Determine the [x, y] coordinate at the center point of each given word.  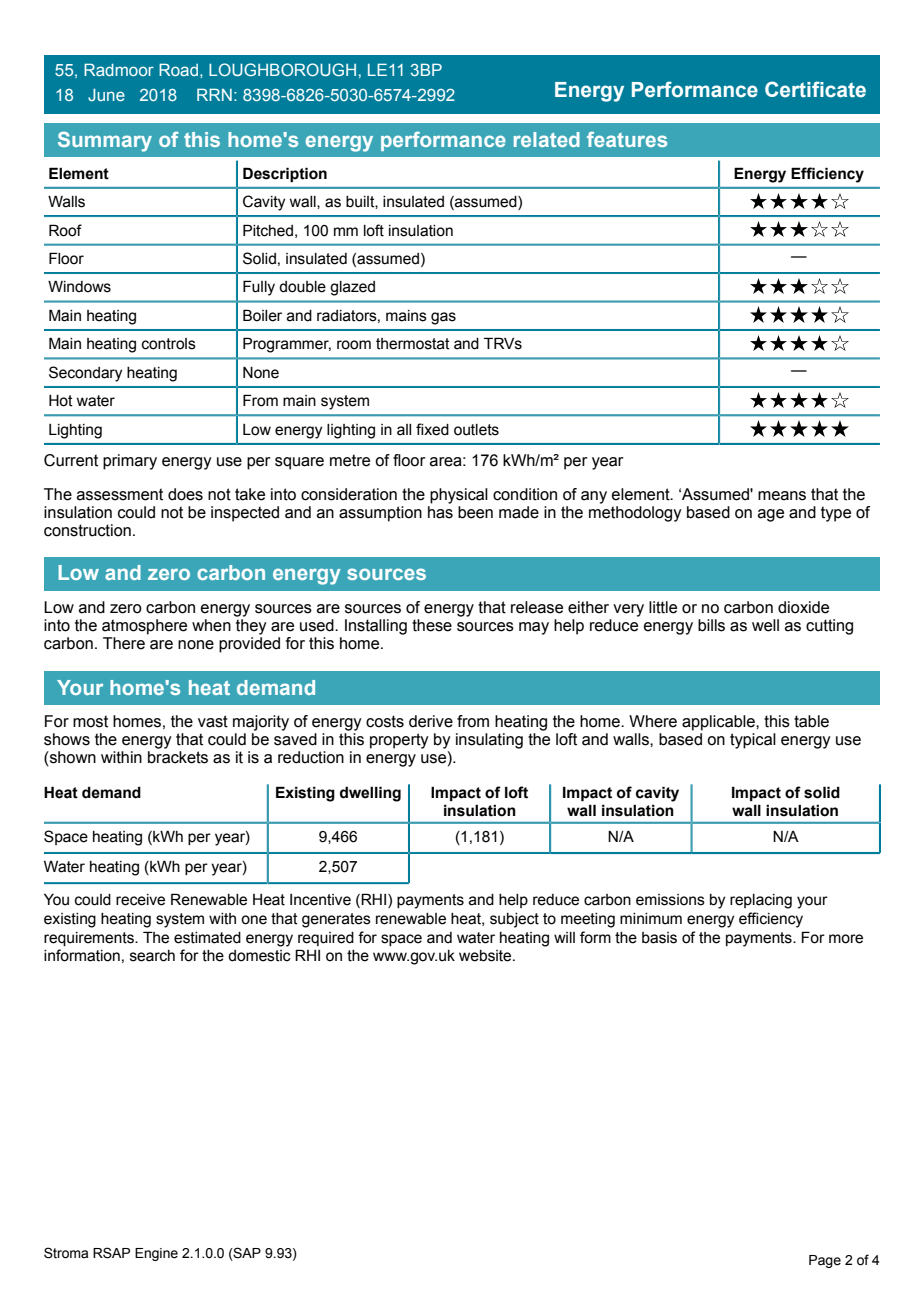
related [547, 139]
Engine [156, 1254]
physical [459, 496]
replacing [761, 901]
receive [140, 900]
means [782, 496]
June [106, 95]
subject [514, 920]
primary [130, 462]
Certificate [815, 89]
